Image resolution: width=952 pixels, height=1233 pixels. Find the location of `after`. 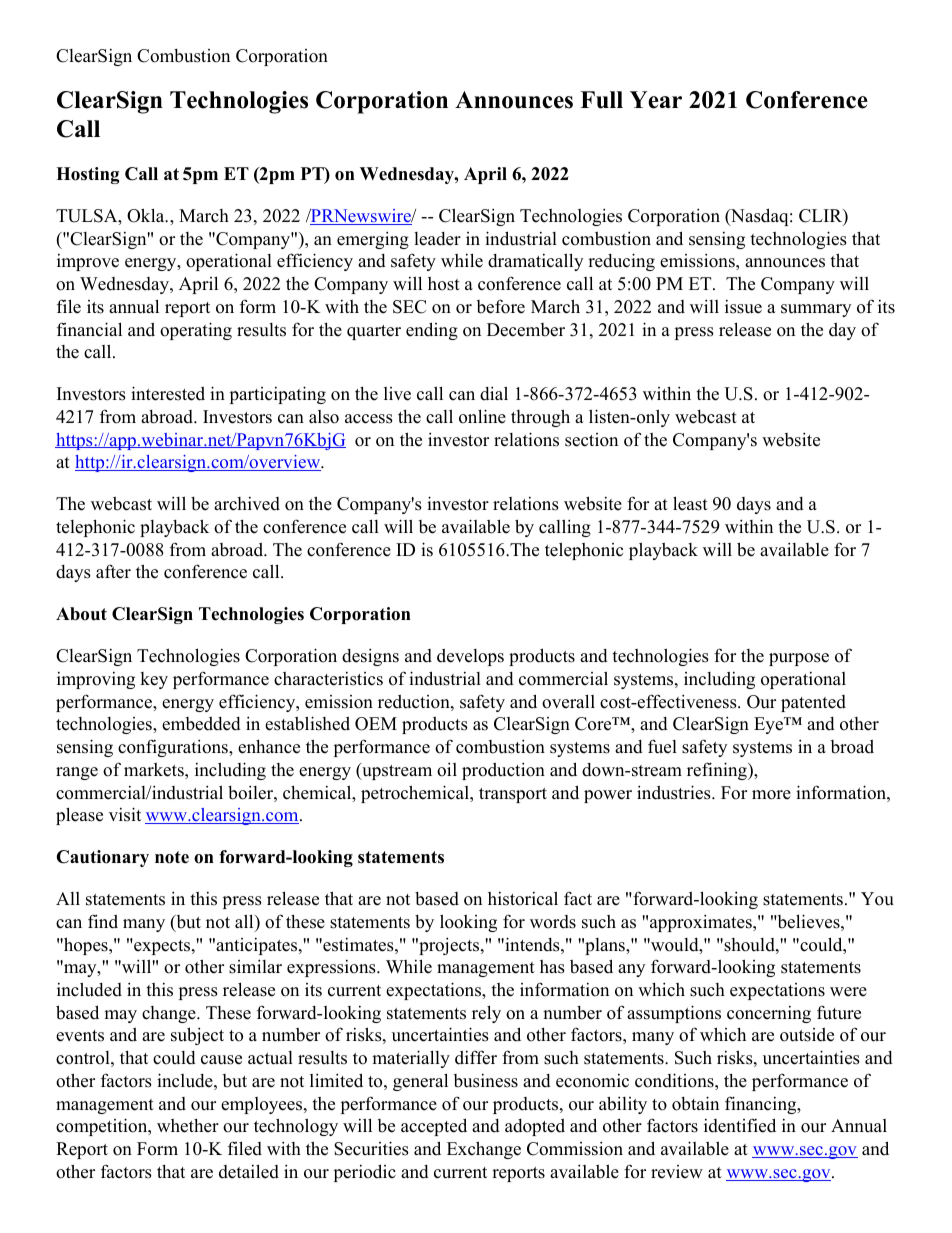

after is located at coordinates (113, 571).
